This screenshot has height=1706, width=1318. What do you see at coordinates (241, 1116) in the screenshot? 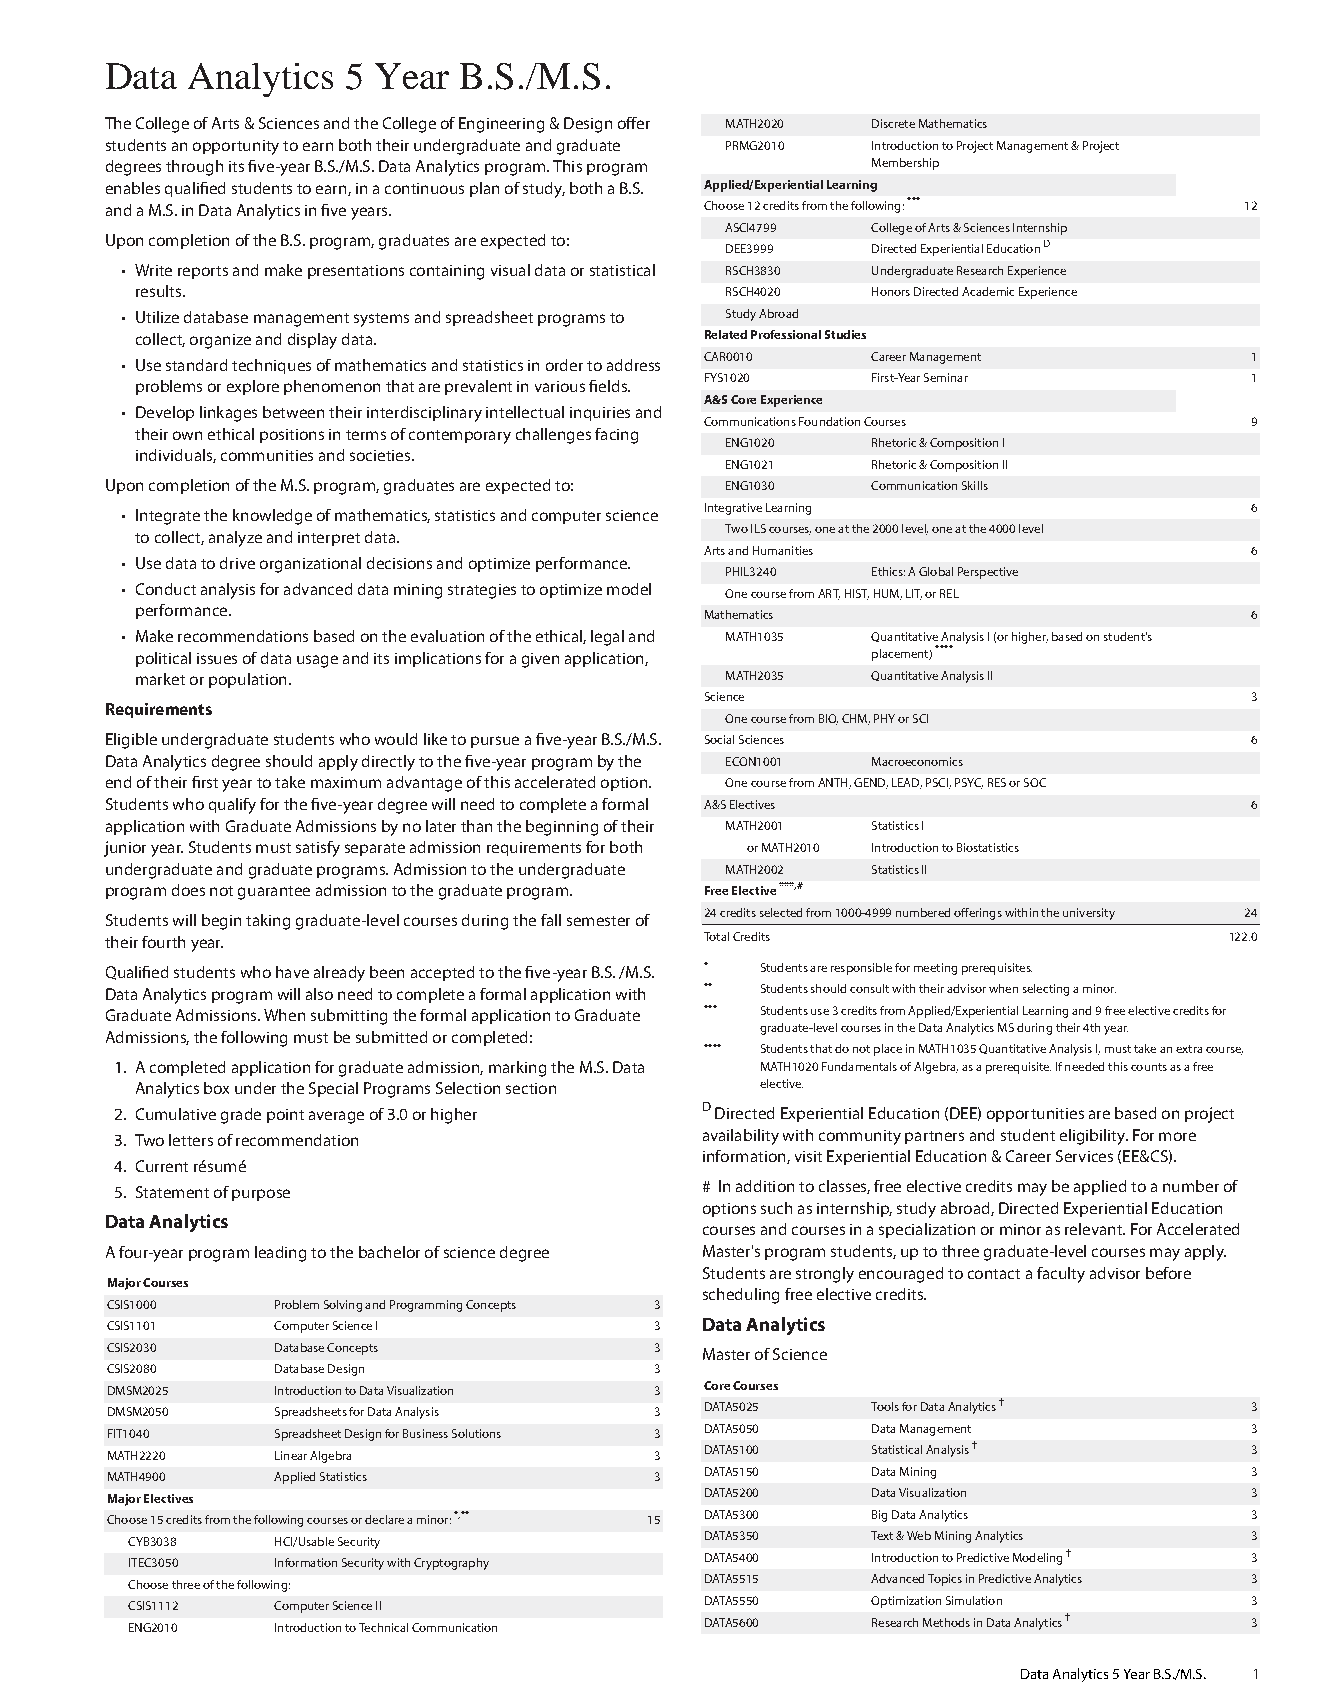
I see `grade` at bounding box center [241, 1116].
